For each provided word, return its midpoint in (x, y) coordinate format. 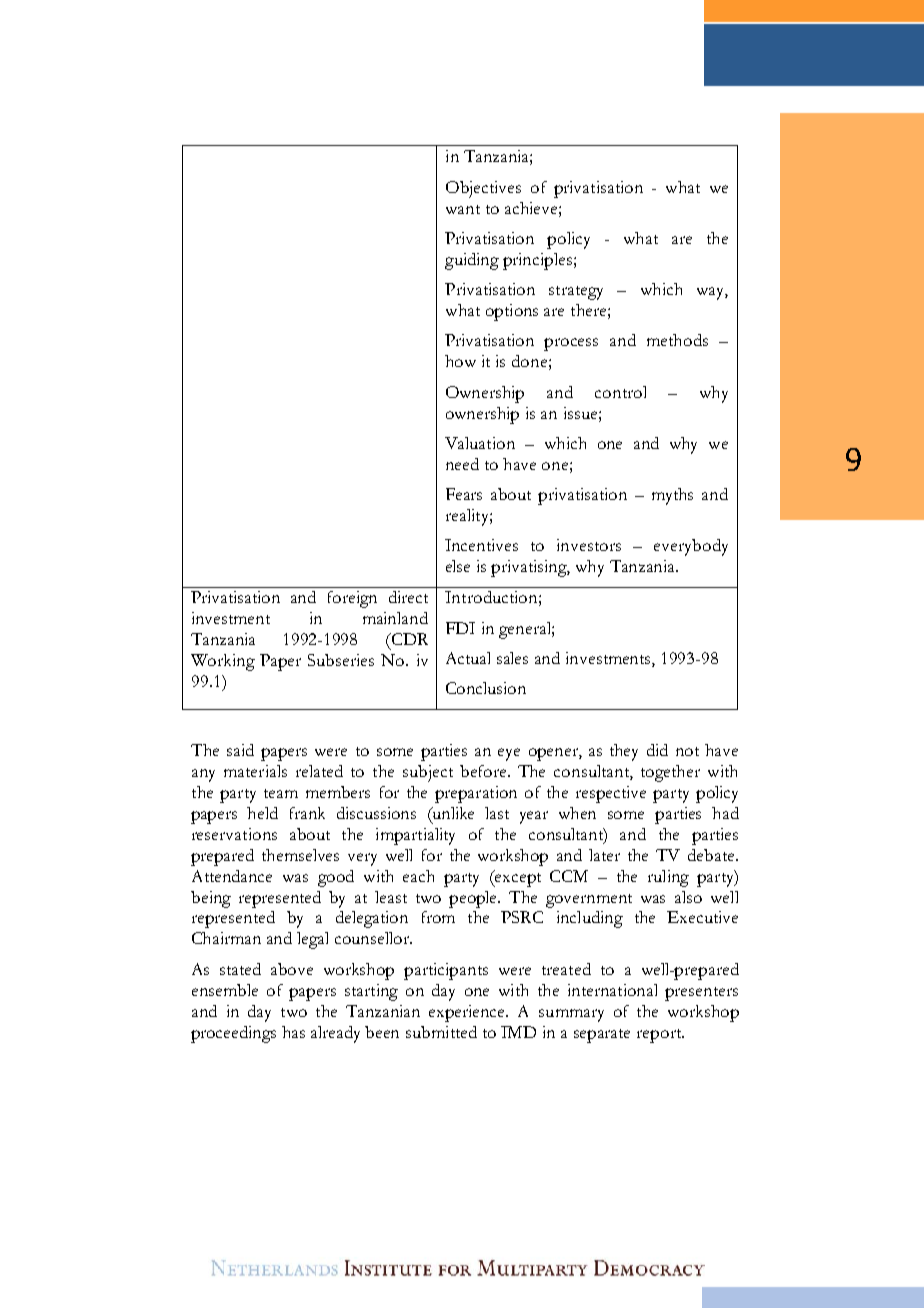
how (460, 361)
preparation (476, 794)
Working (223, 662)
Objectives (483, 189)
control (620, 392)
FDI (460, 628)
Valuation (480, 443)
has (293, 1032)
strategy (576, 293)
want (463, 209)
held (262, 813)
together (670, 773)
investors (589, 545)
